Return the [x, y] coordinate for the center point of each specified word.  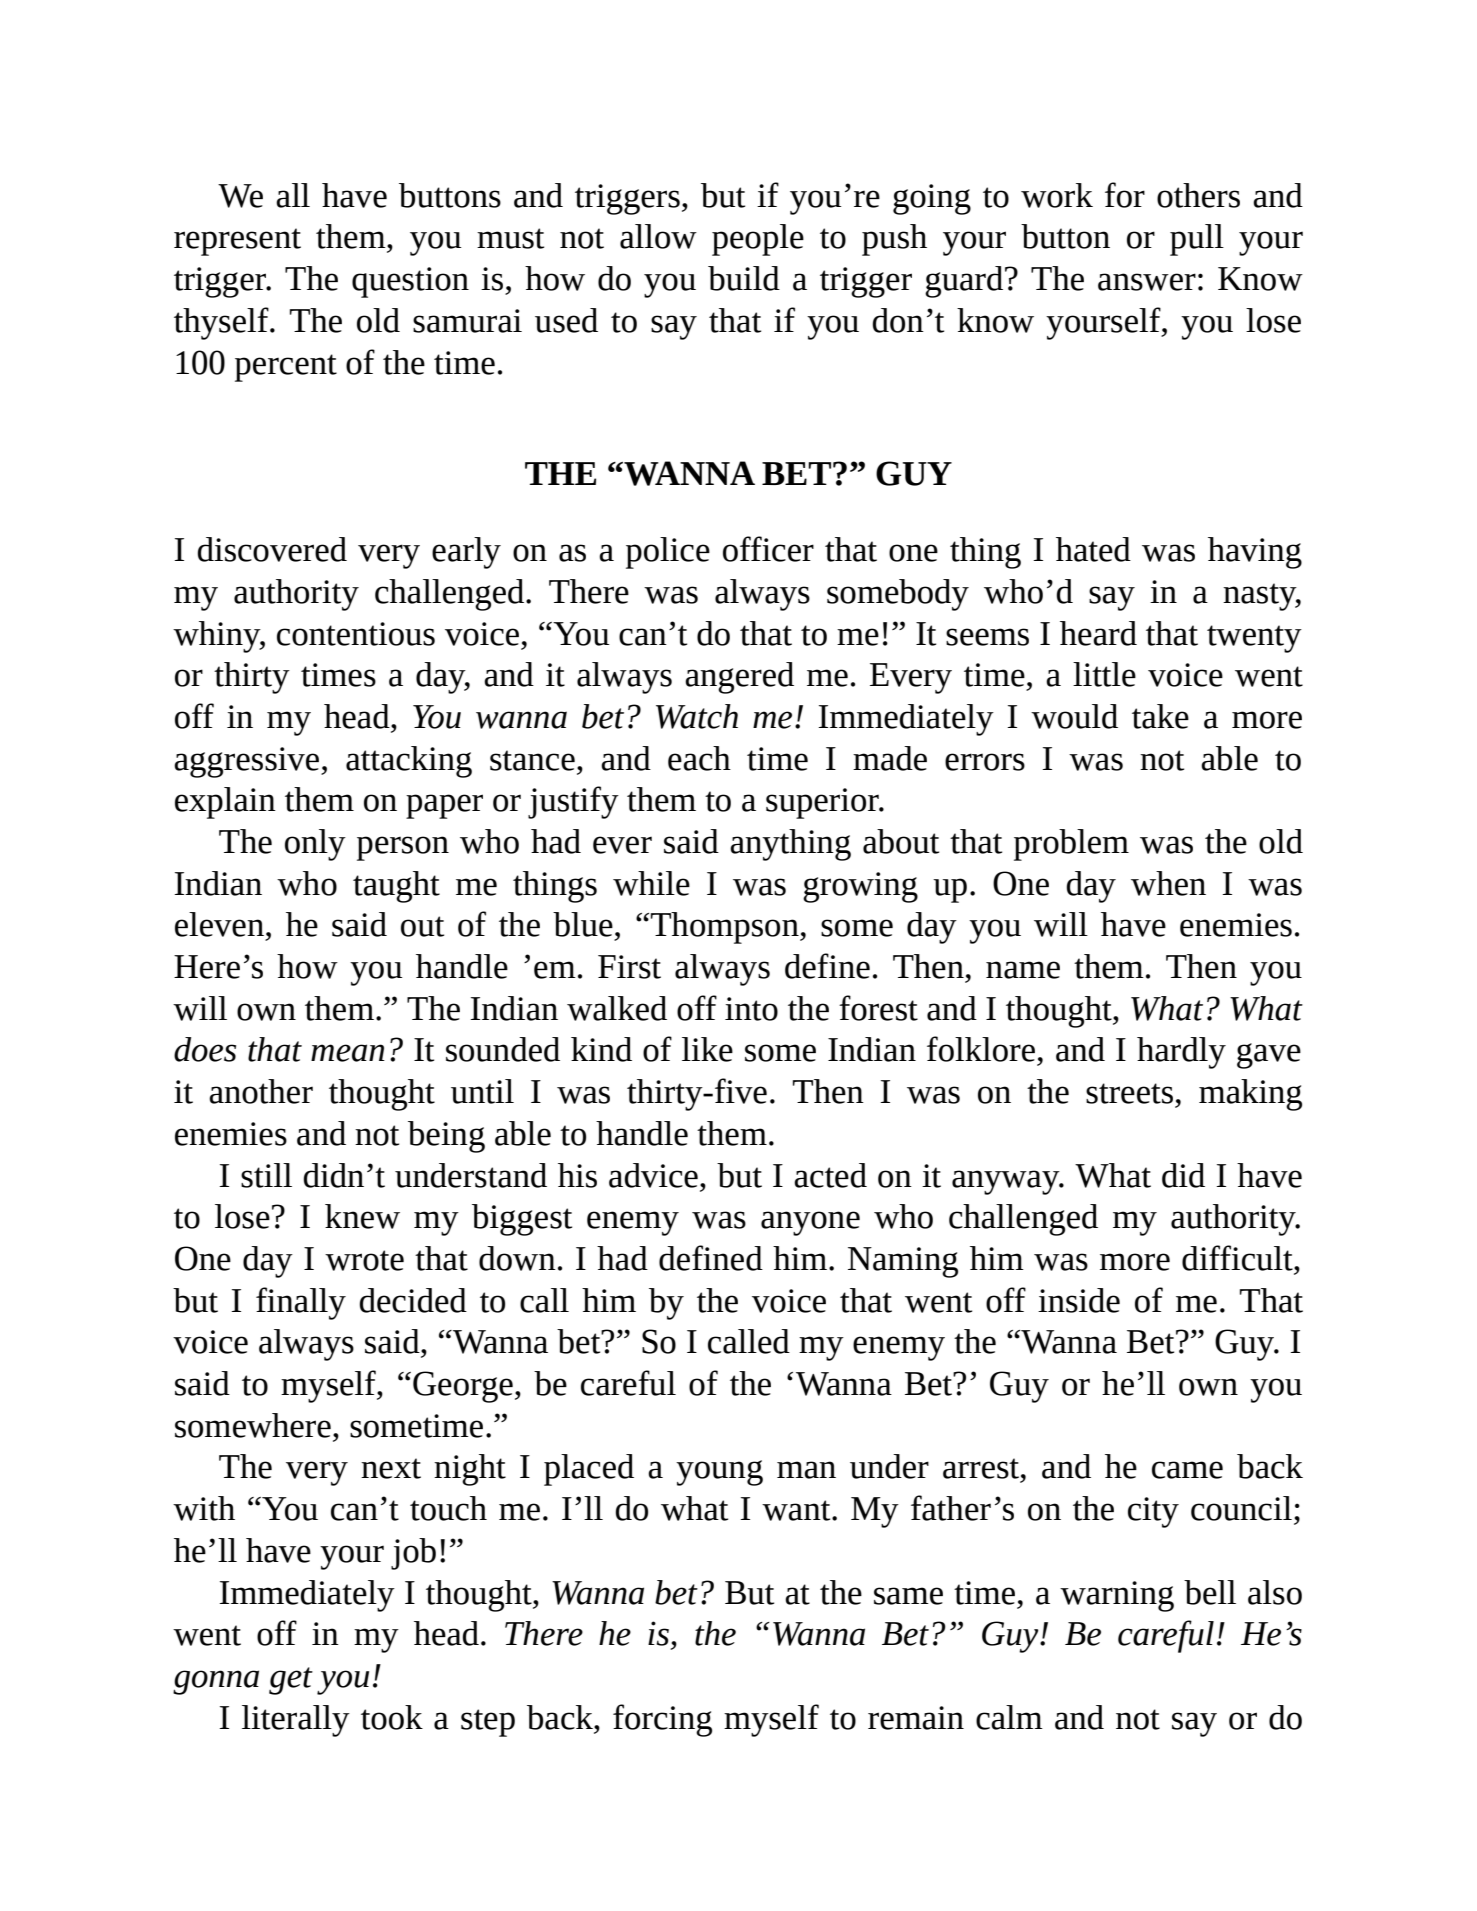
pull [1197, 240]
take [1160, 716]
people [758, 240]
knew [362, 1216]
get [291, 1681]
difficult [1238, 1258]
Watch [697, 716]
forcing [662, 1720]
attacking [409, 762]
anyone [810, 1223]
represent [237, 242]
